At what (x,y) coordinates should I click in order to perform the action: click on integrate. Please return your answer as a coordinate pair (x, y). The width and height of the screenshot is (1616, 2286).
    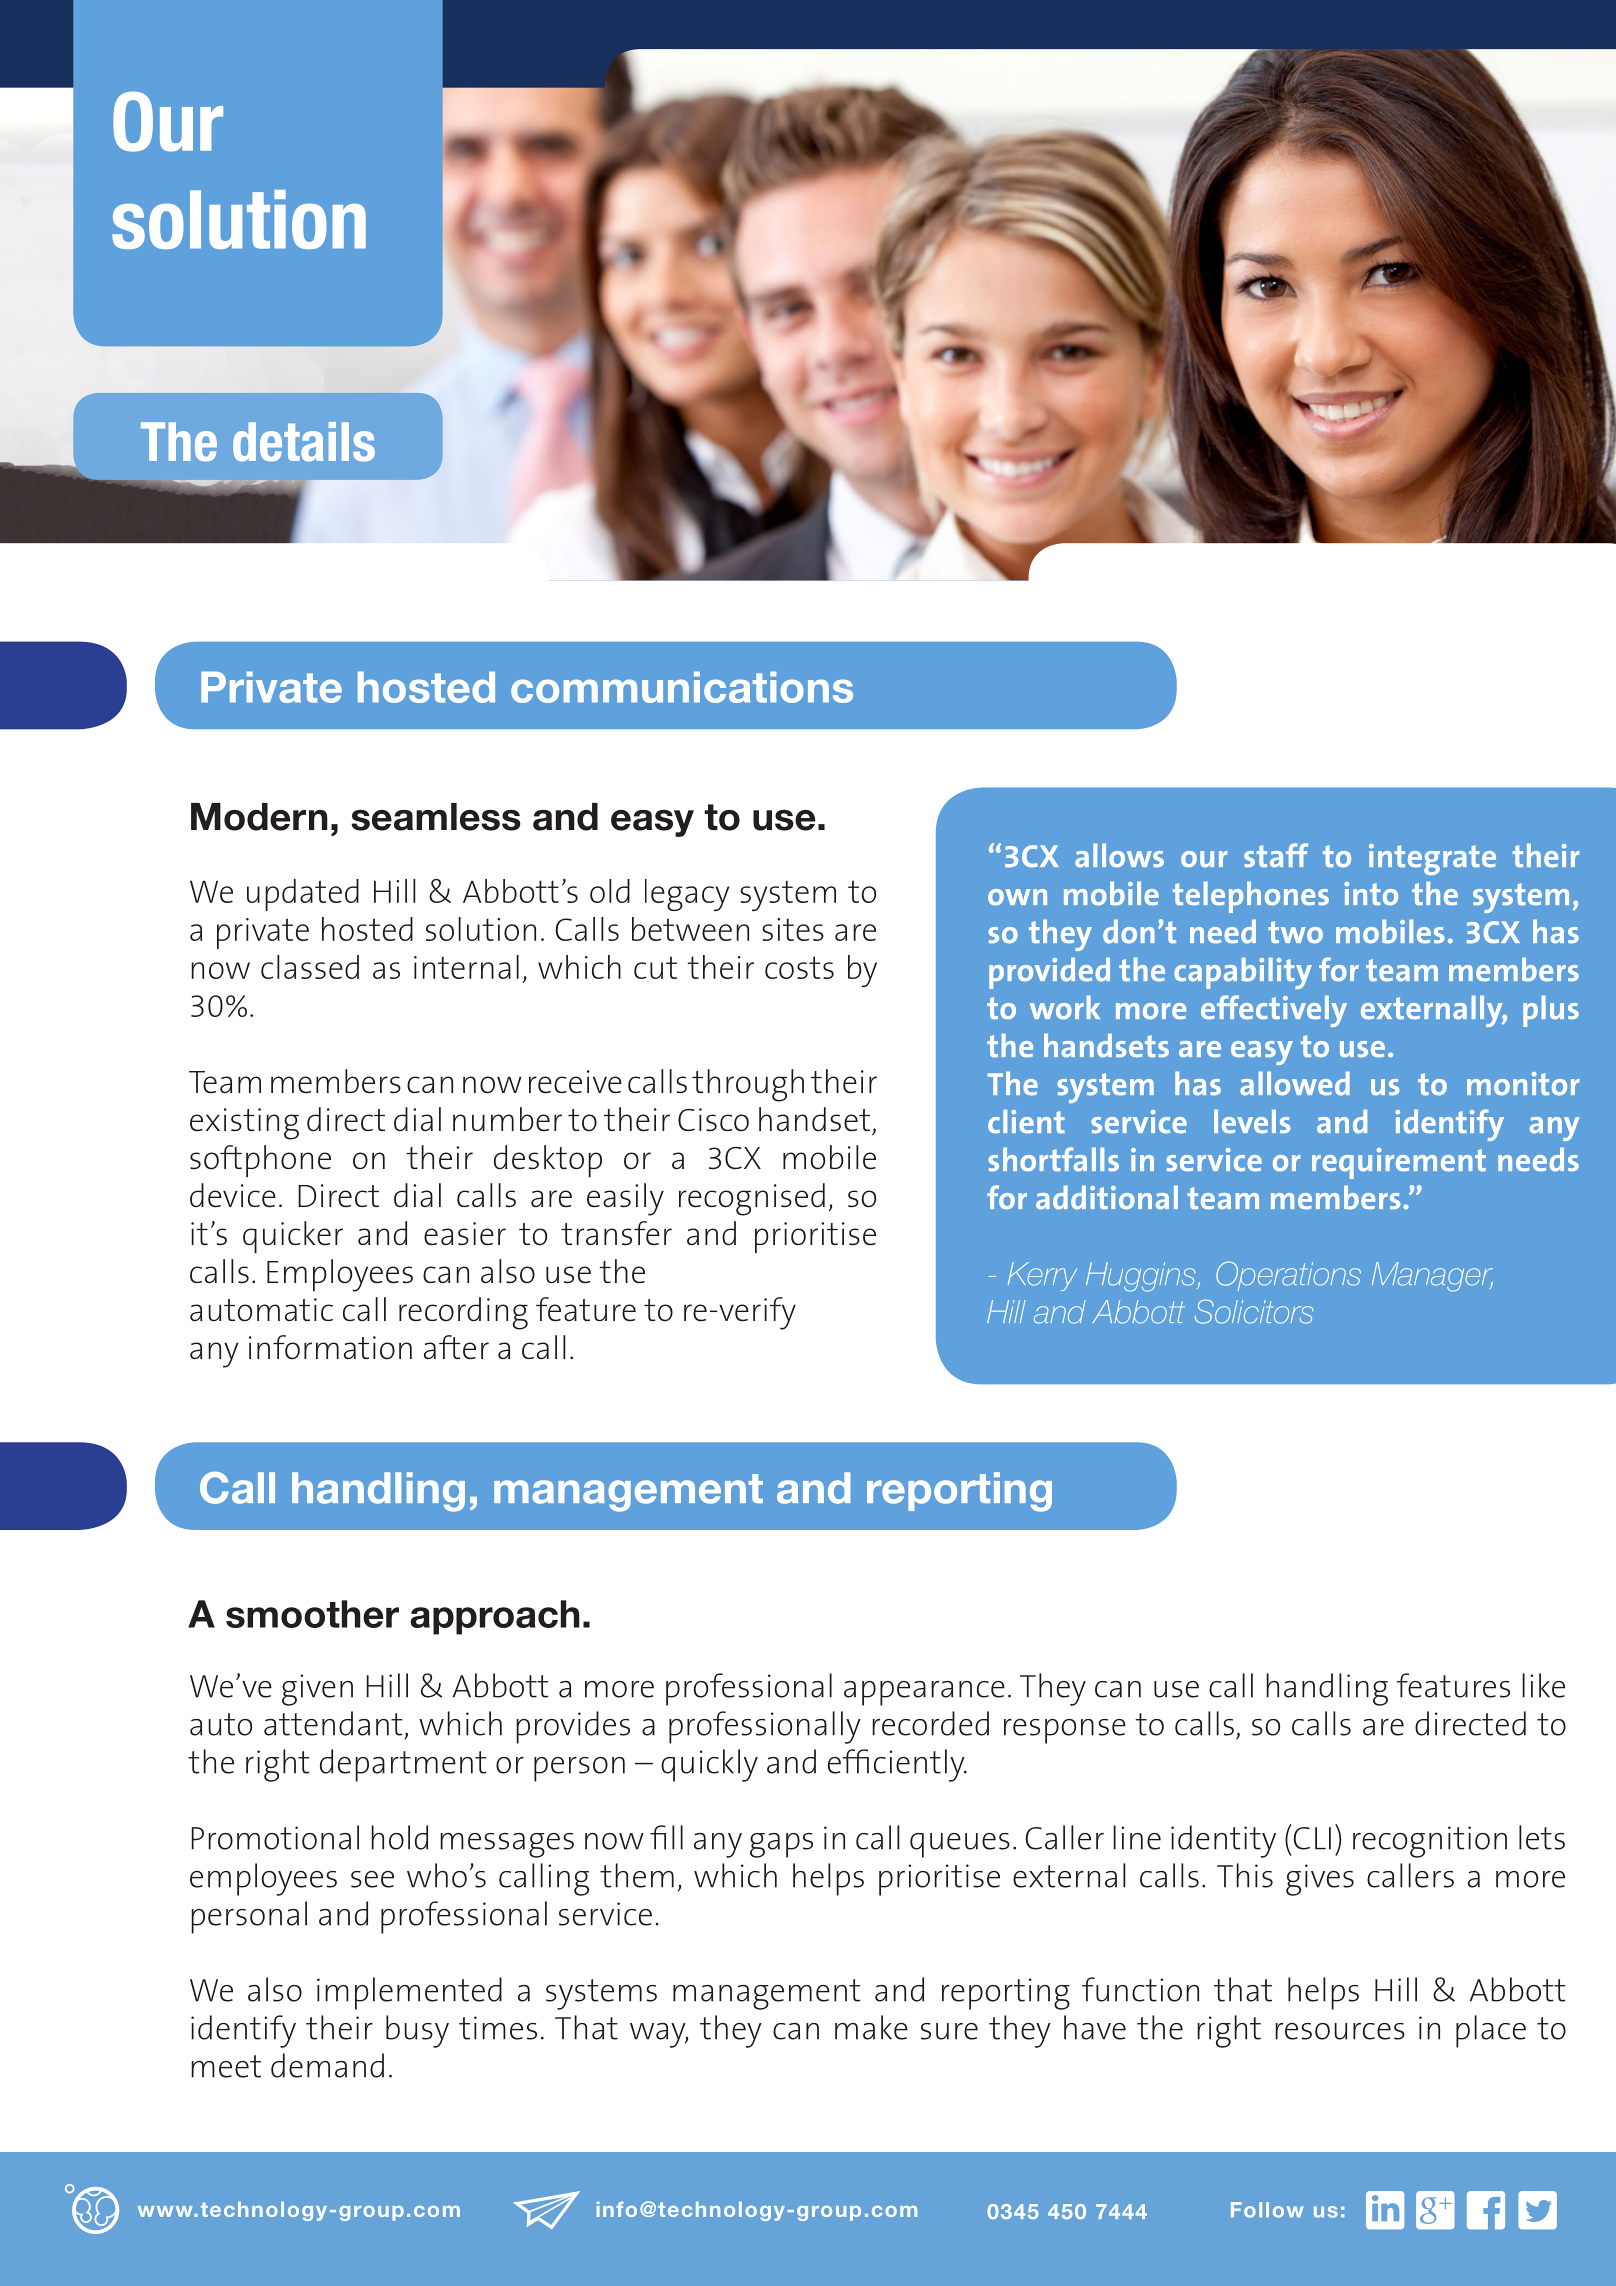
    Looking at the image, I should click on (1432, 859).
